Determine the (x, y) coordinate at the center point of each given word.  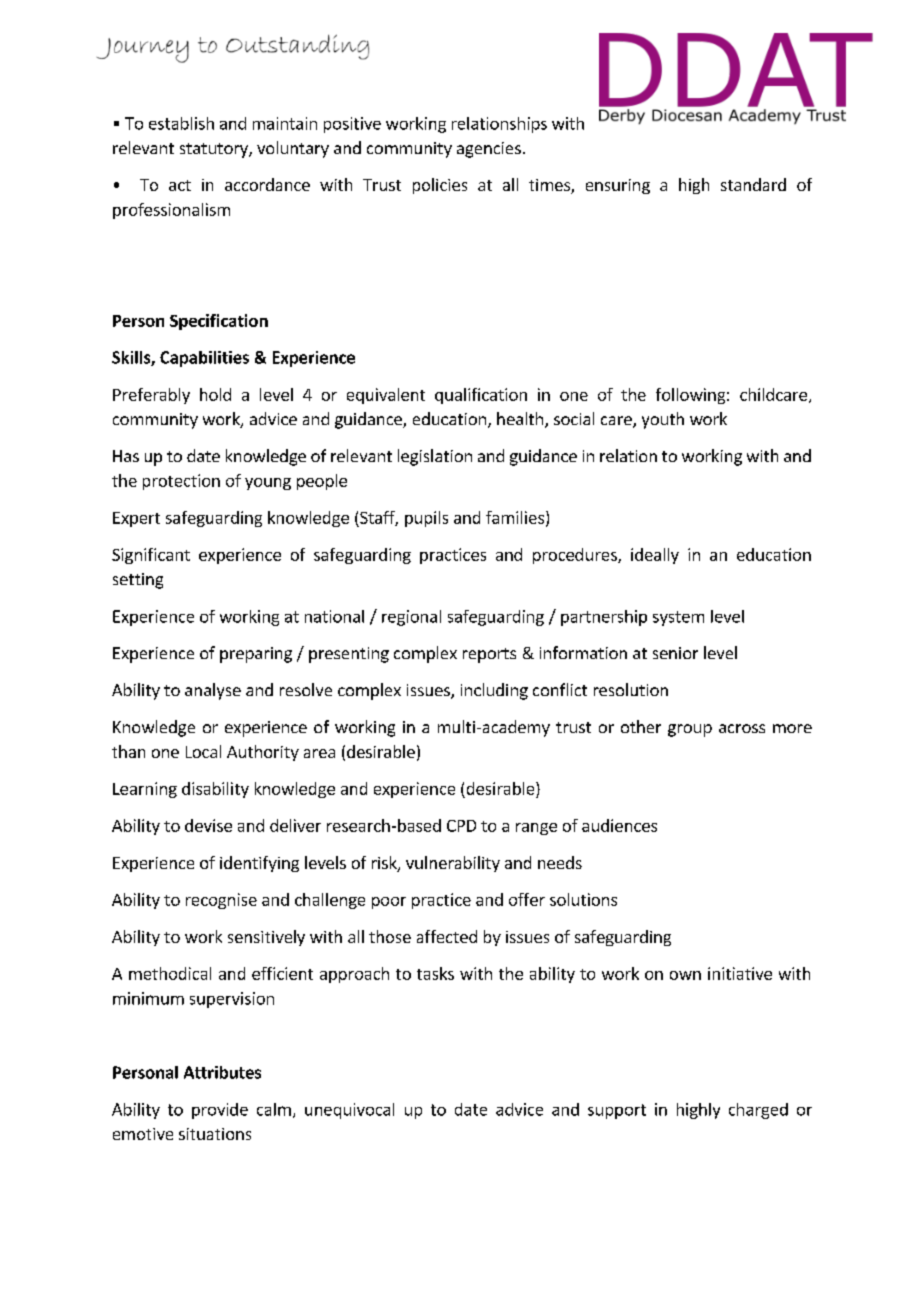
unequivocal (349, 1111)
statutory (215, 150)
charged (758, 1111)
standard (753, 184)
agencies (489, 150)
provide (220, 1111)
